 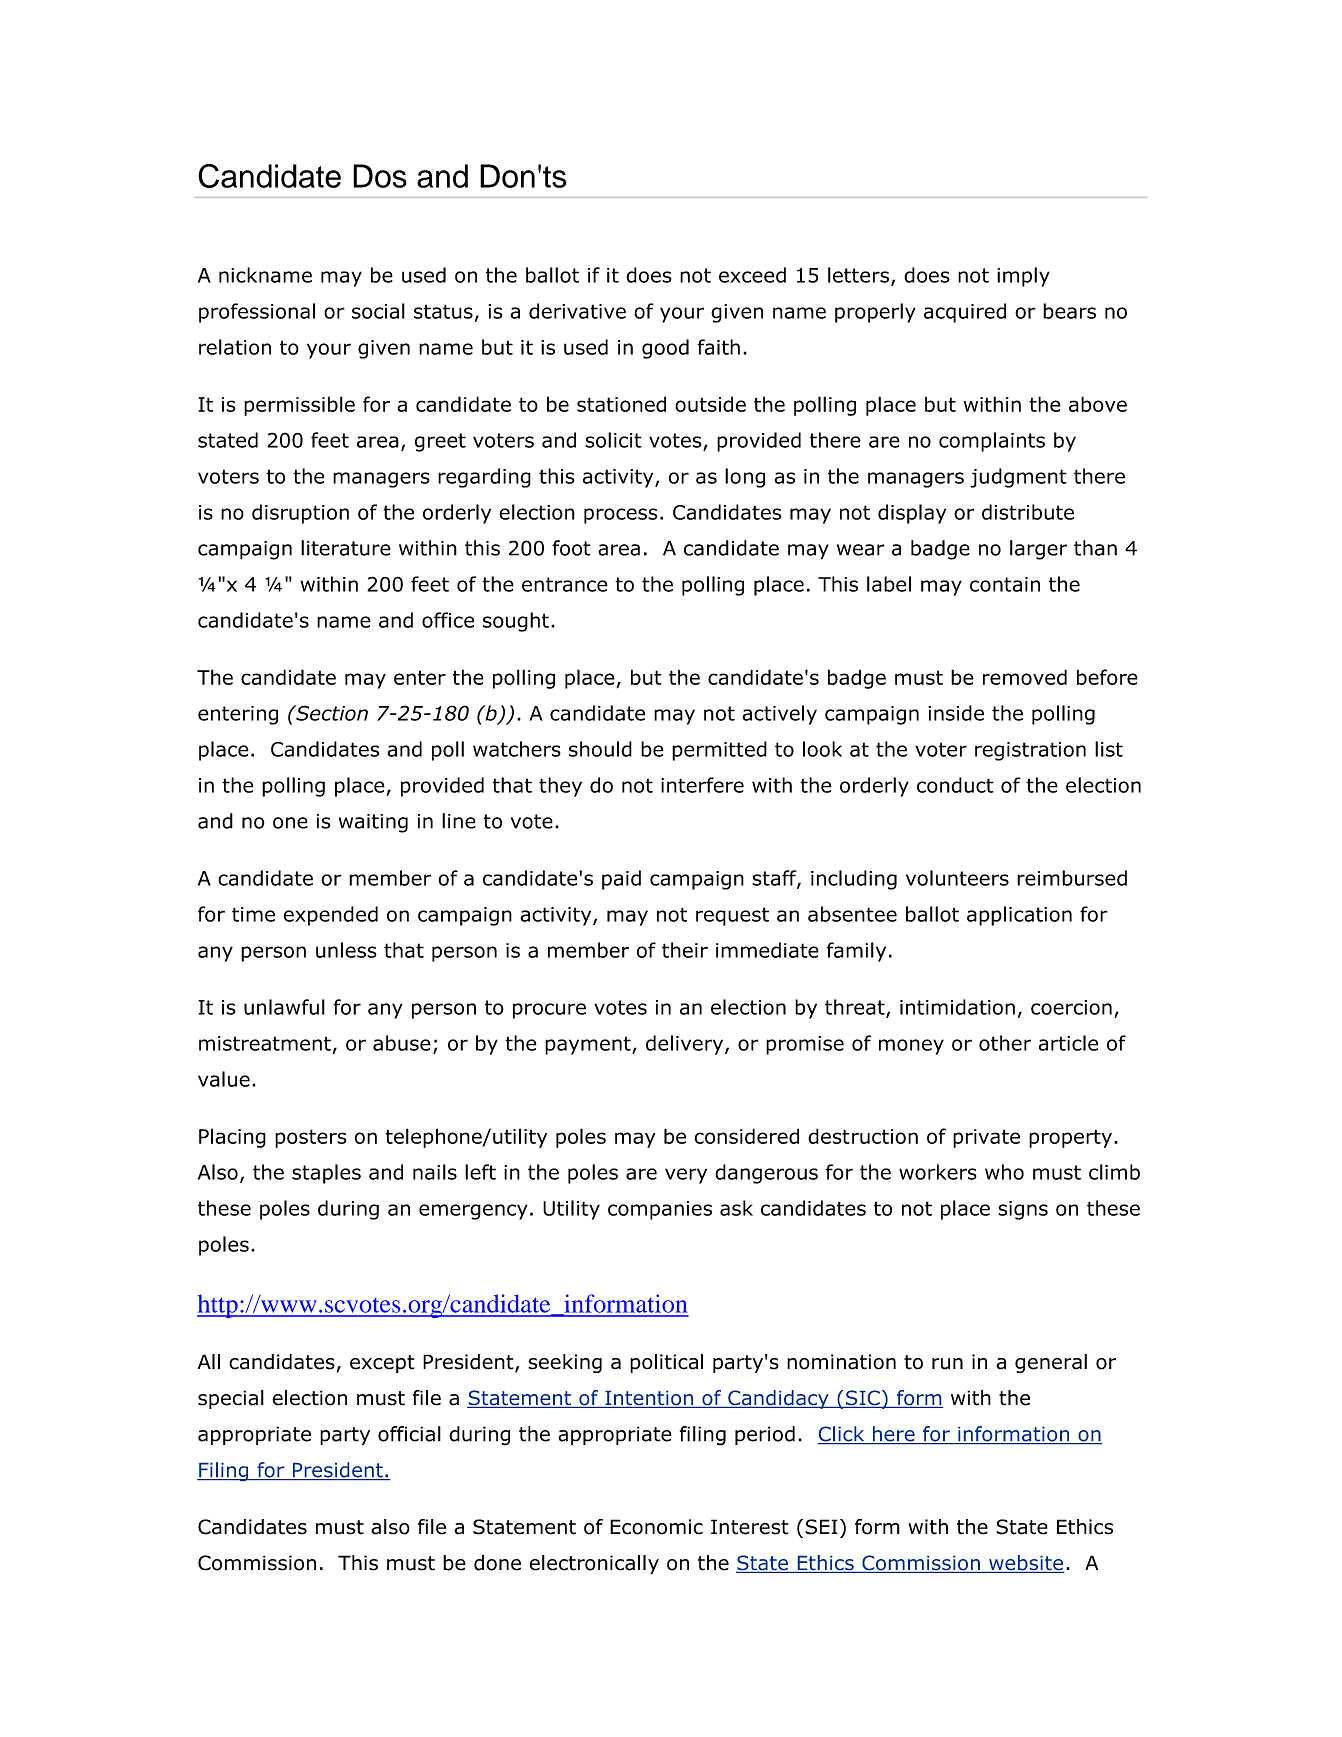 What do you see at coordinates (380, 176) in the screenshot?
I see `Dos` at bounding box center [380, 176].
